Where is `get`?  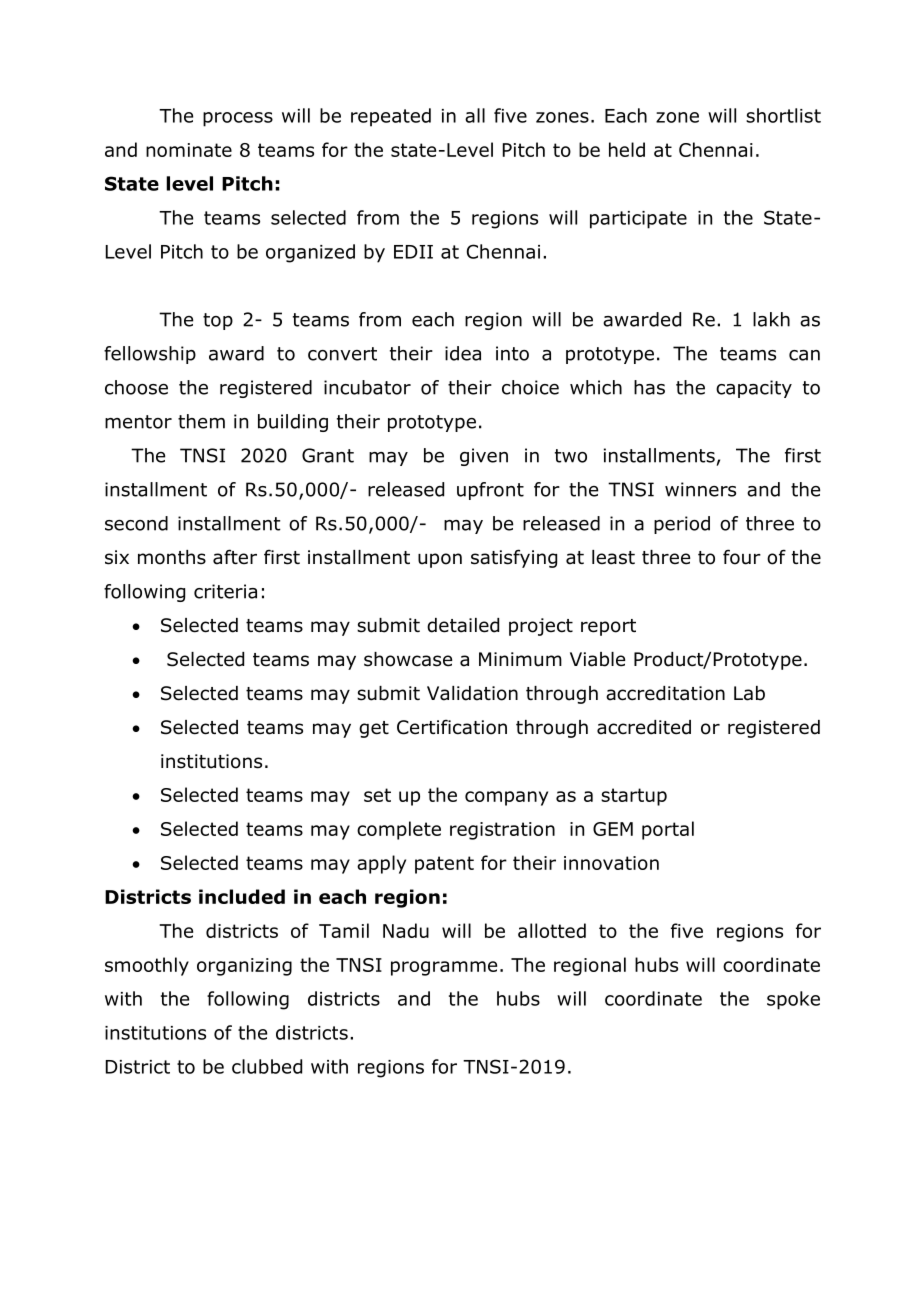
get is located at coordinates (374, 729).
